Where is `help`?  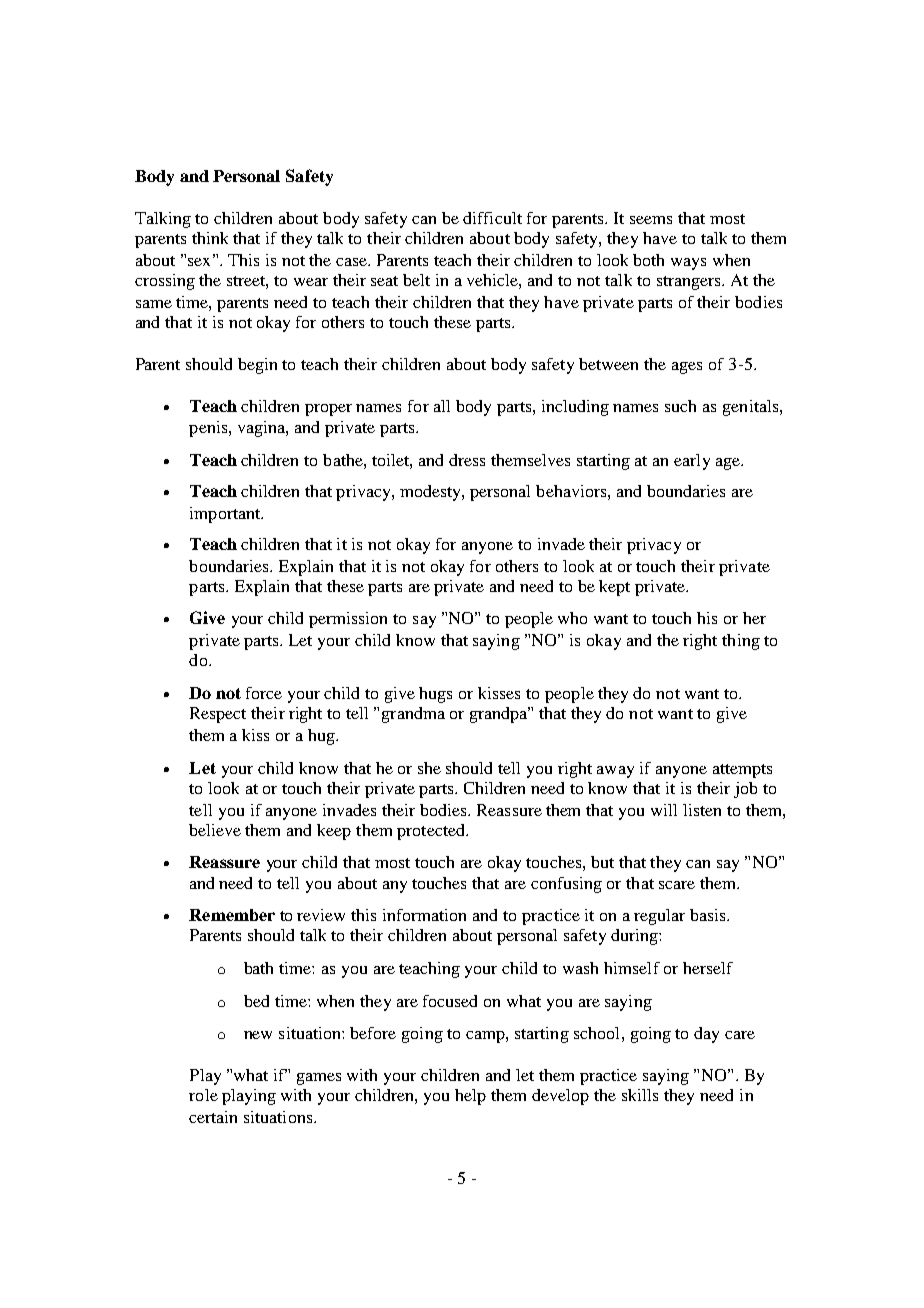
help is located at coordinates (470, 1097).
